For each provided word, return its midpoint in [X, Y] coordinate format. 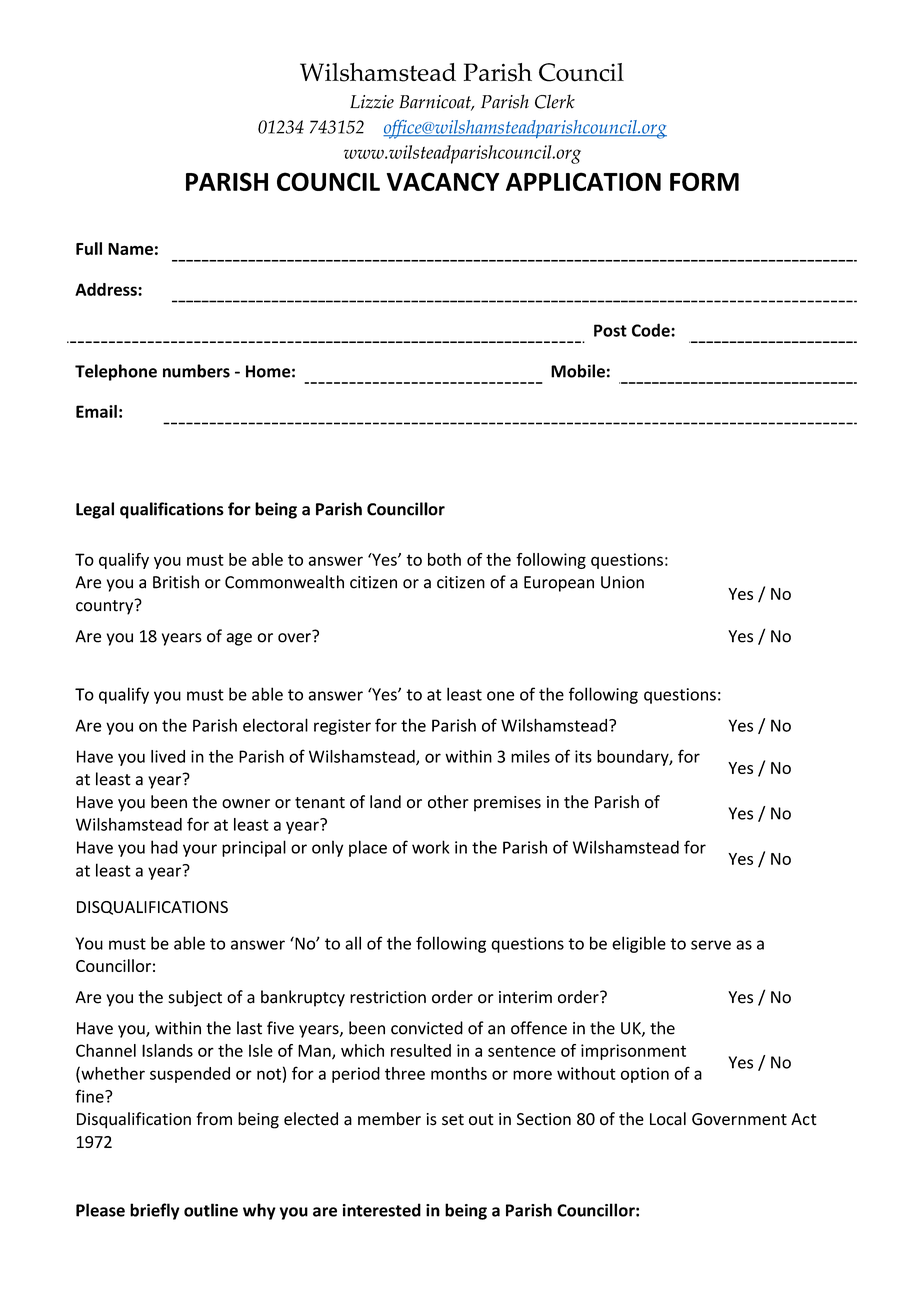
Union [622, 582]
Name [130, 249]
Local [668, 1119]
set [453, 1120]
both [444, 559]
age [239, 639]
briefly [155, 1211]
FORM [704, 181]
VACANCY [443, 181]
